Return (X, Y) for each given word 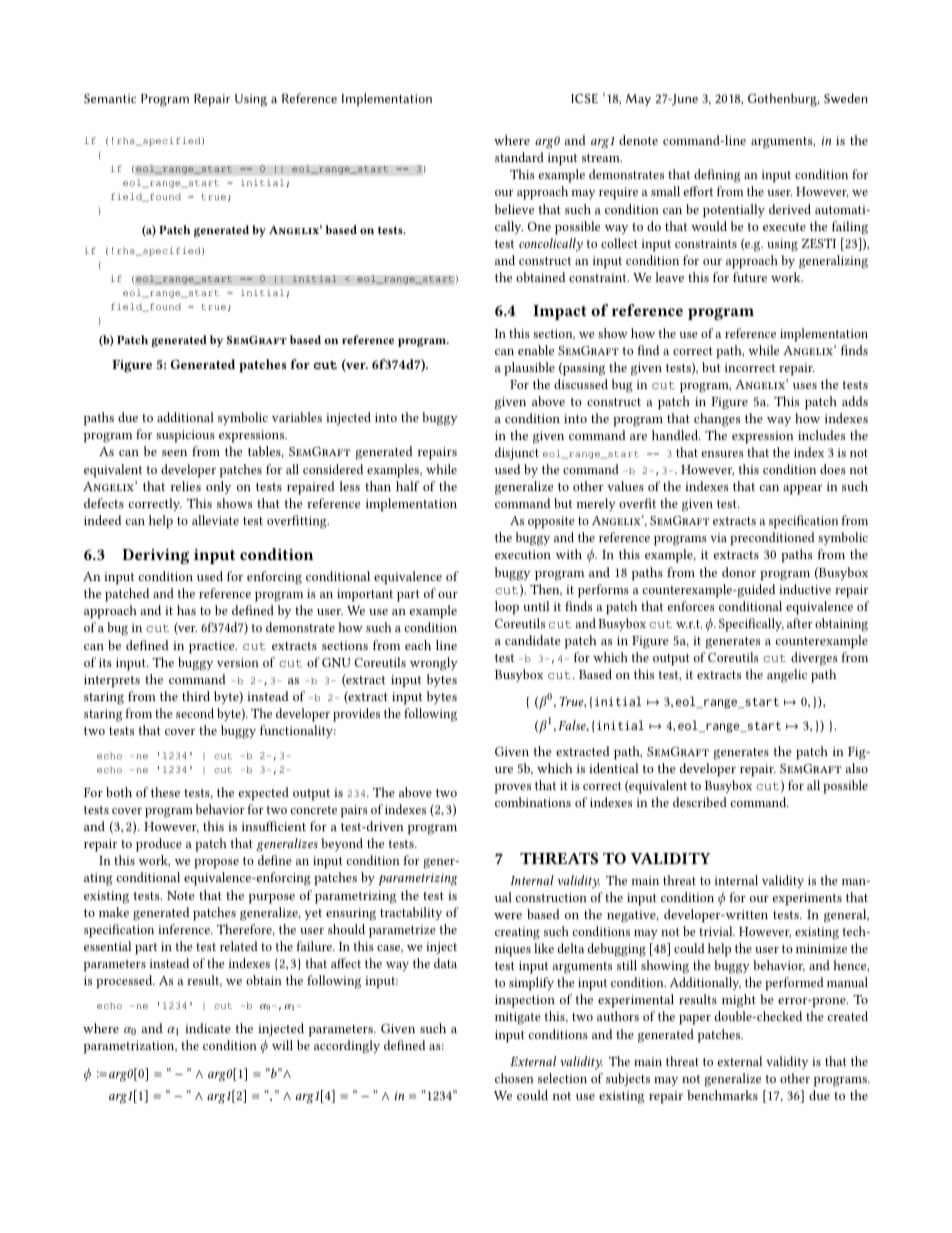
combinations (533, 802)
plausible (529, 369)
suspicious (185, 436)
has (186, 610)
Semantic (110, 98)
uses (805, 386)
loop (507, 608)
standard (519, 157)
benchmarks (722, 1095)
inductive (805, 589)
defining (717, 176)
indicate (207, 1028)
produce (159, 845)
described (700, 802)
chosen (514, 1078)
